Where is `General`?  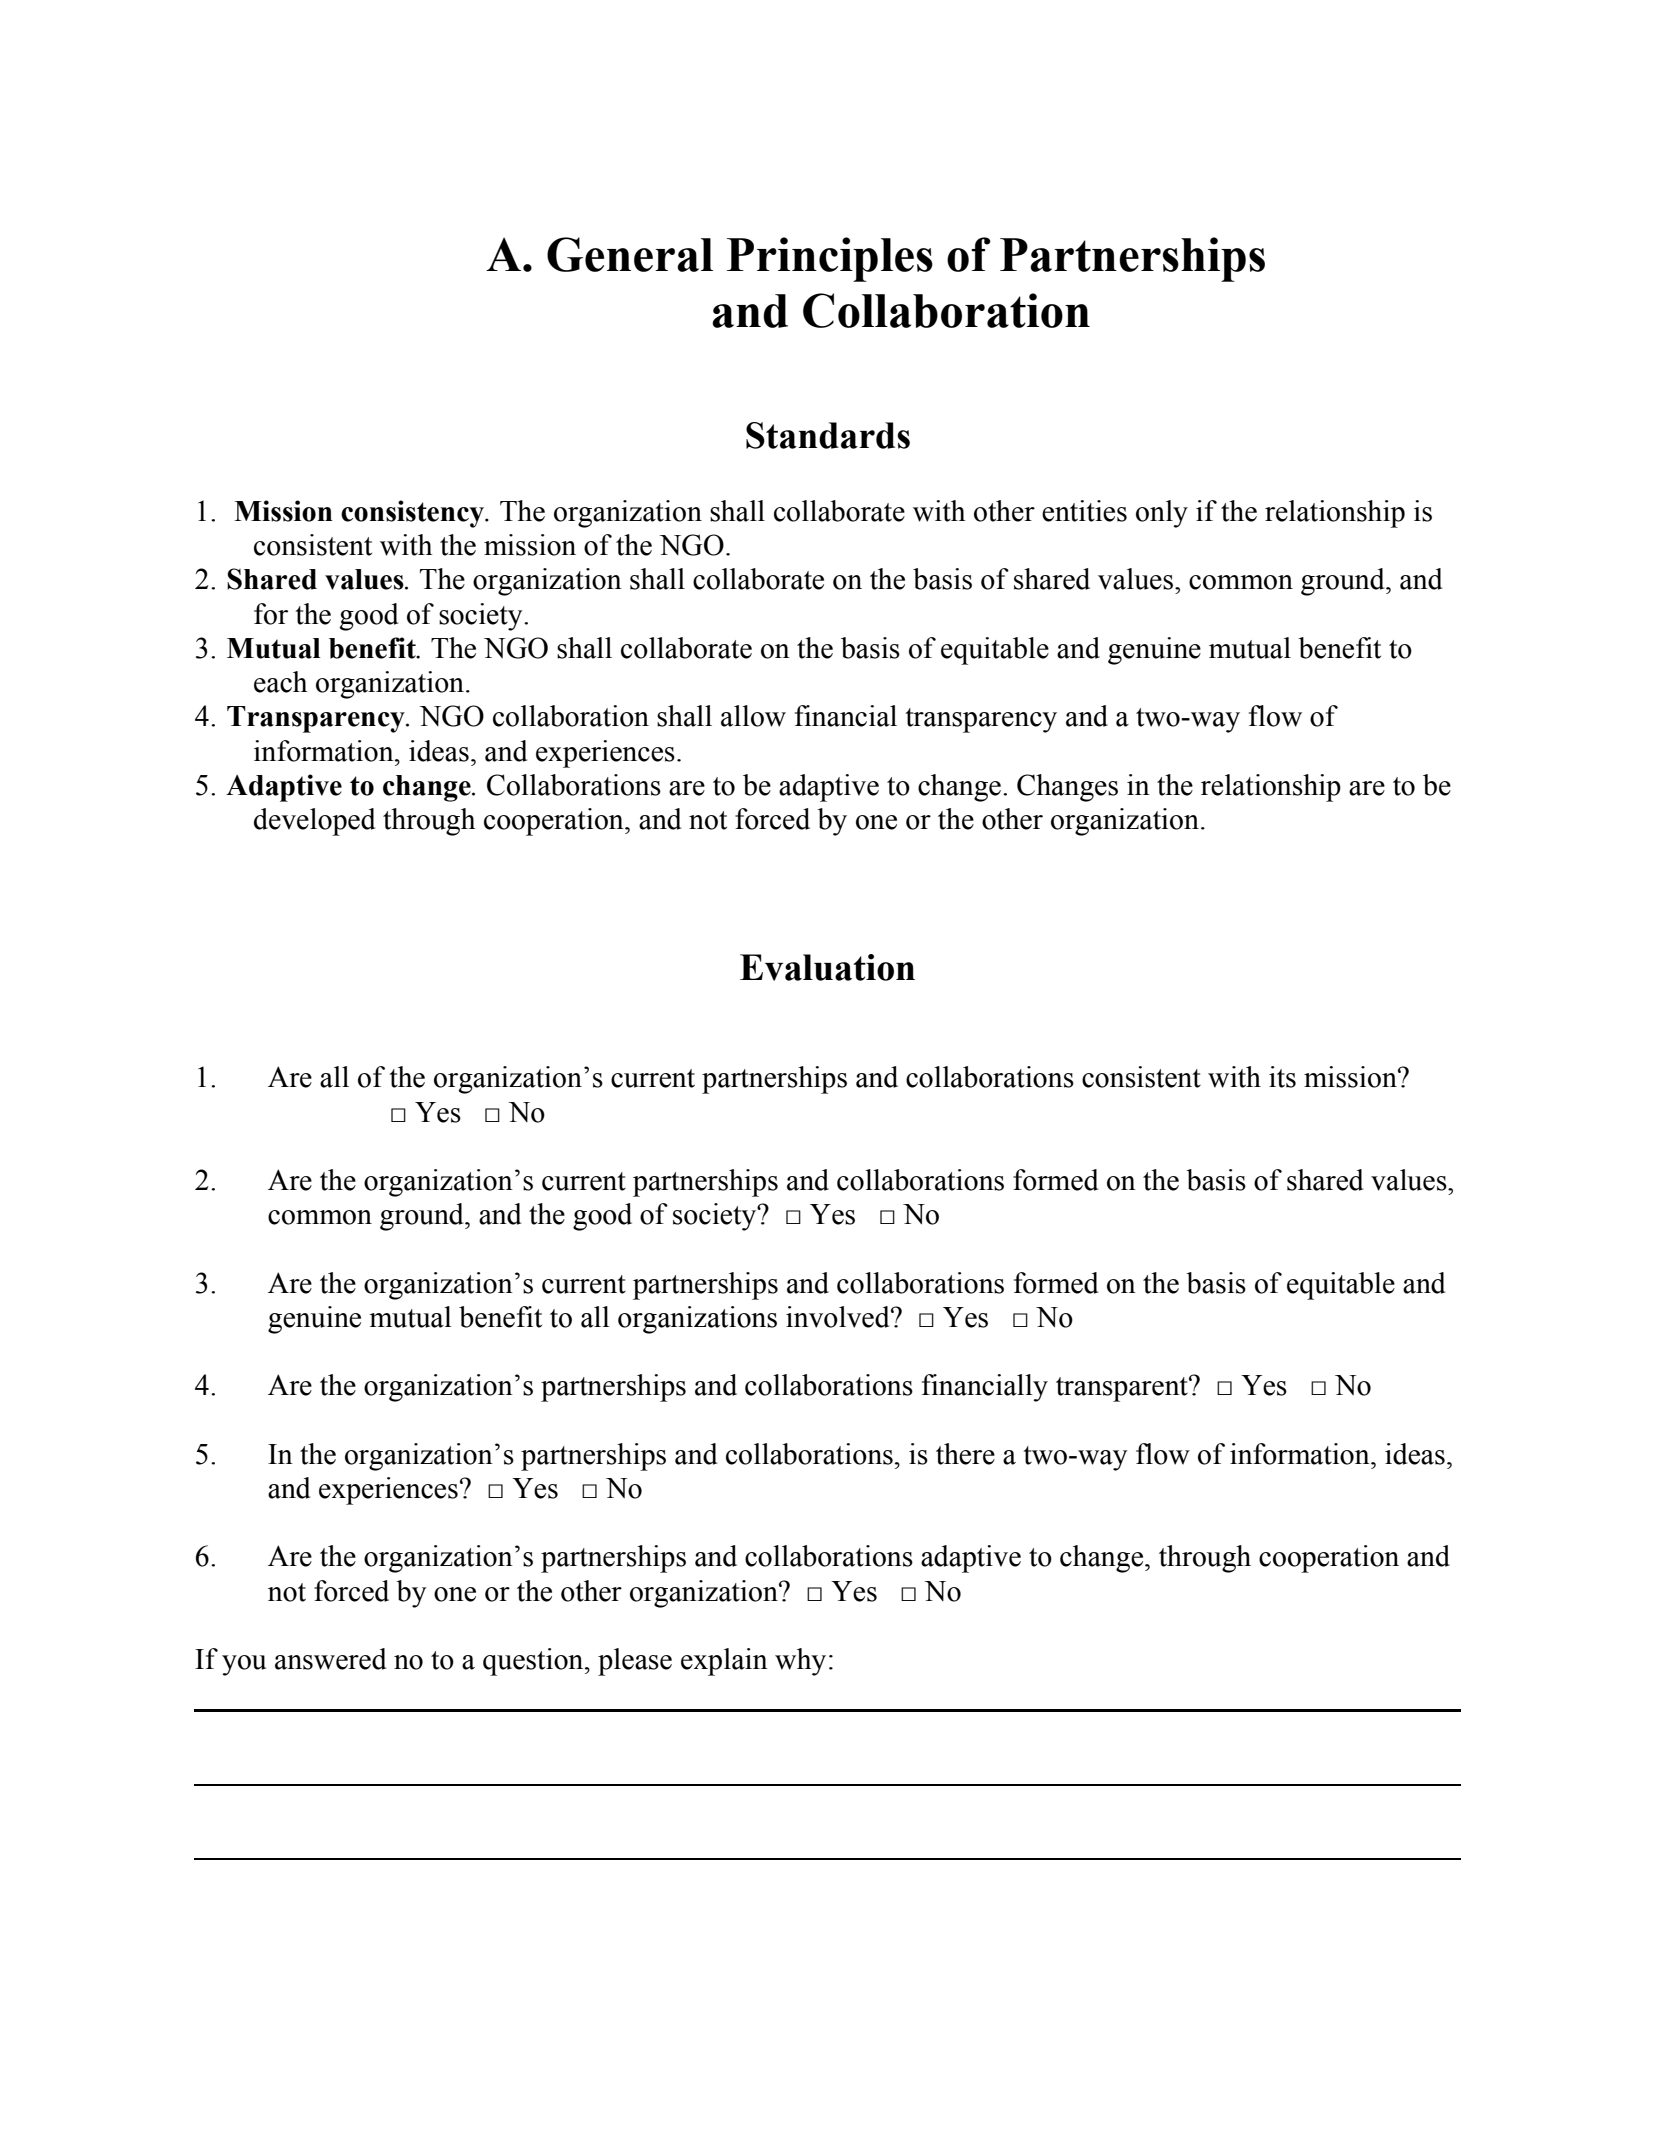 General is located at coordinates (630, 254).
